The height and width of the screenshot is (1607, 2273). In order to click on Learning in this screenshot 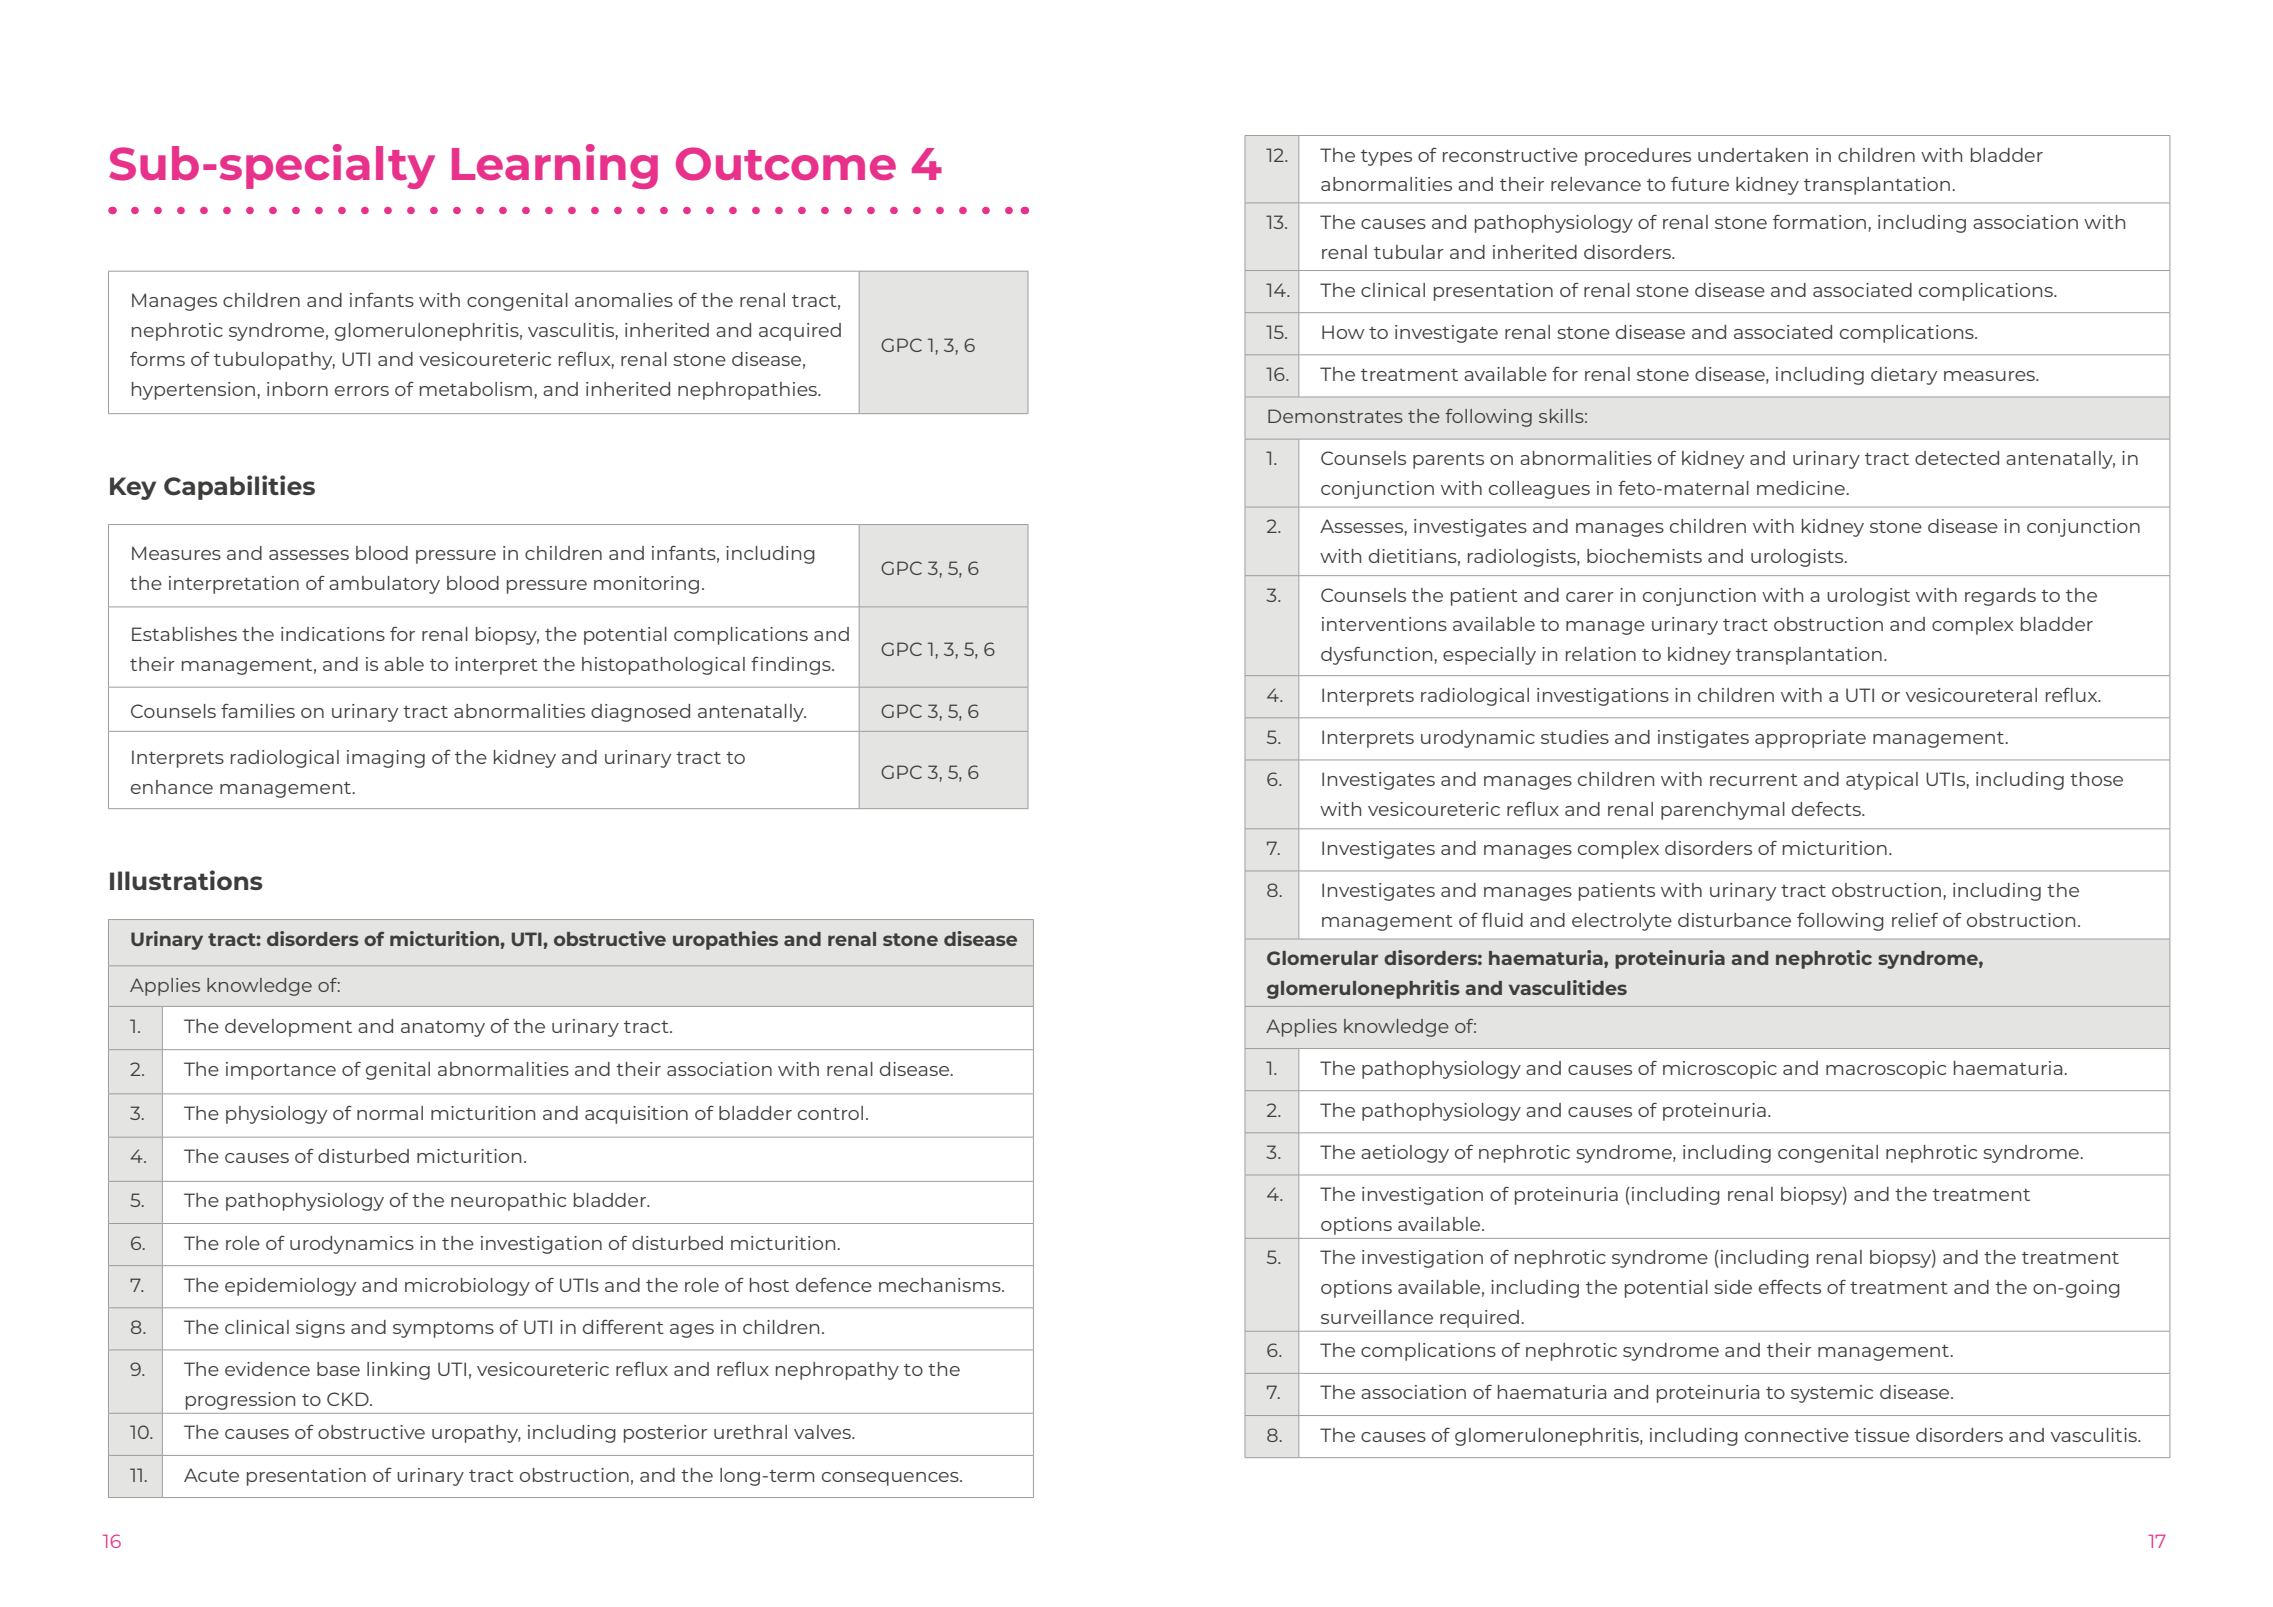, I will do `click(555, 166)`.
